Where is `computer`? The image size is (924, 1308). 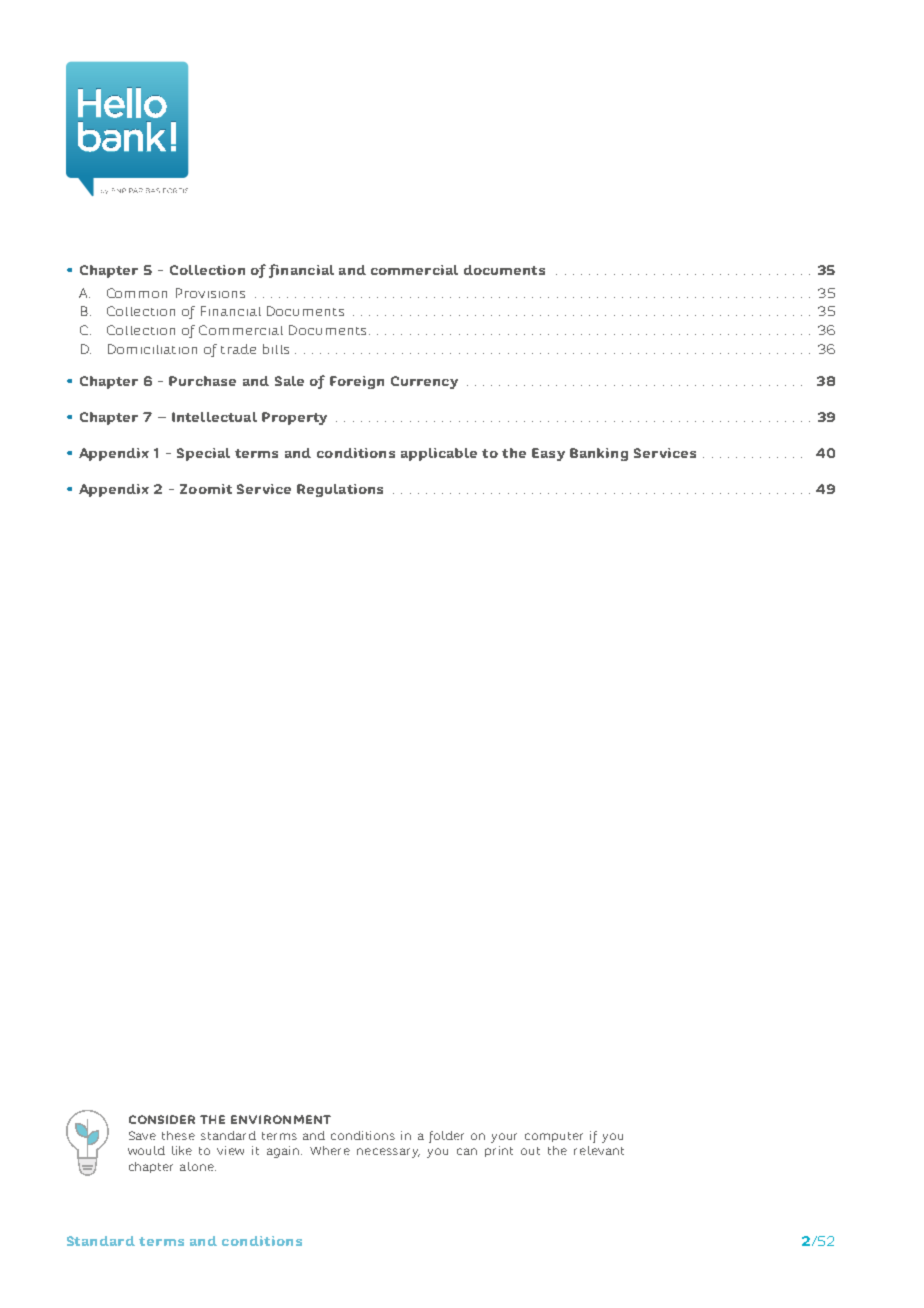 computer is located at coordinates (554, 1137).
